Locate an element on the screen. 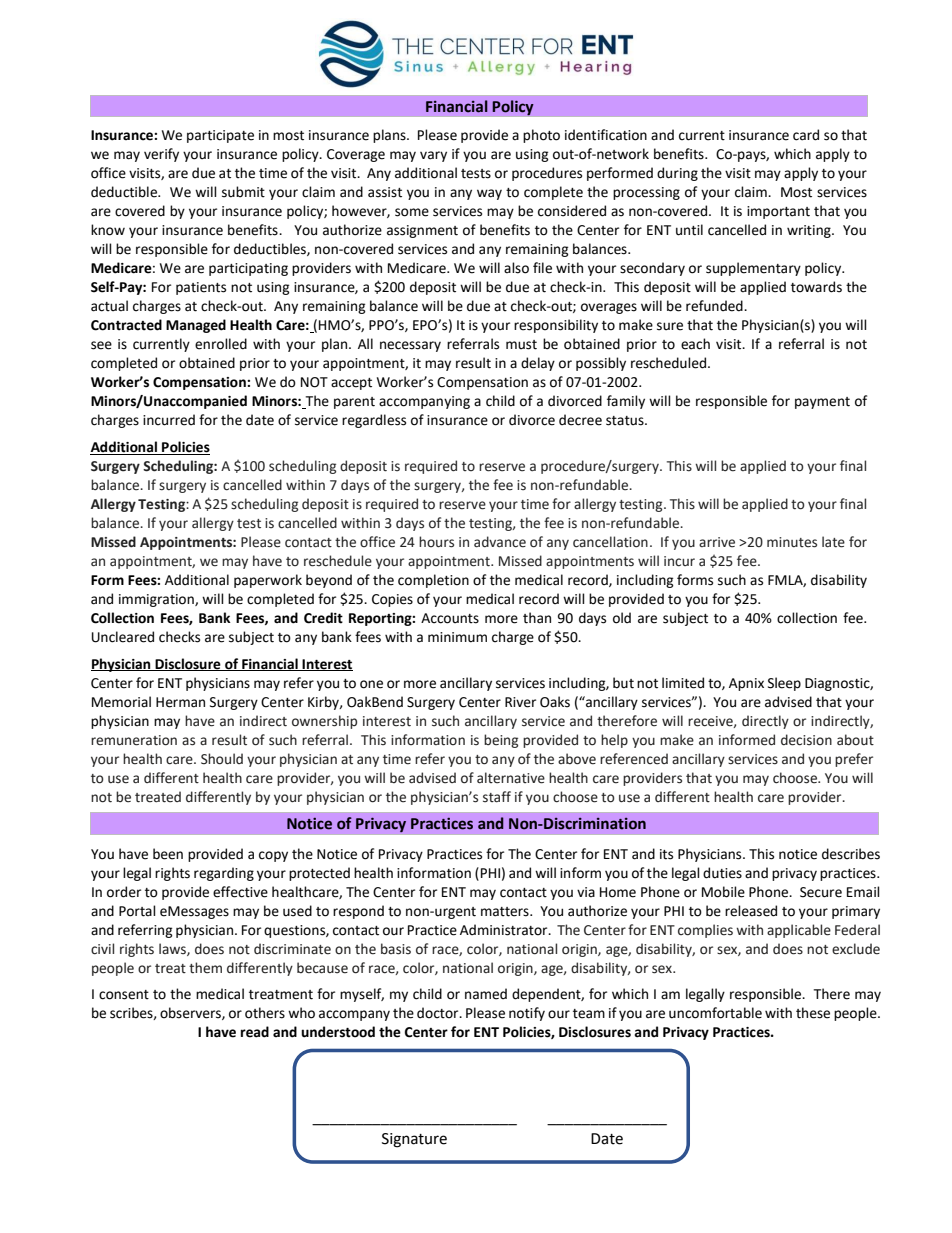 The image size is (952, 1233). duties is located at coordinates (722, 873).
